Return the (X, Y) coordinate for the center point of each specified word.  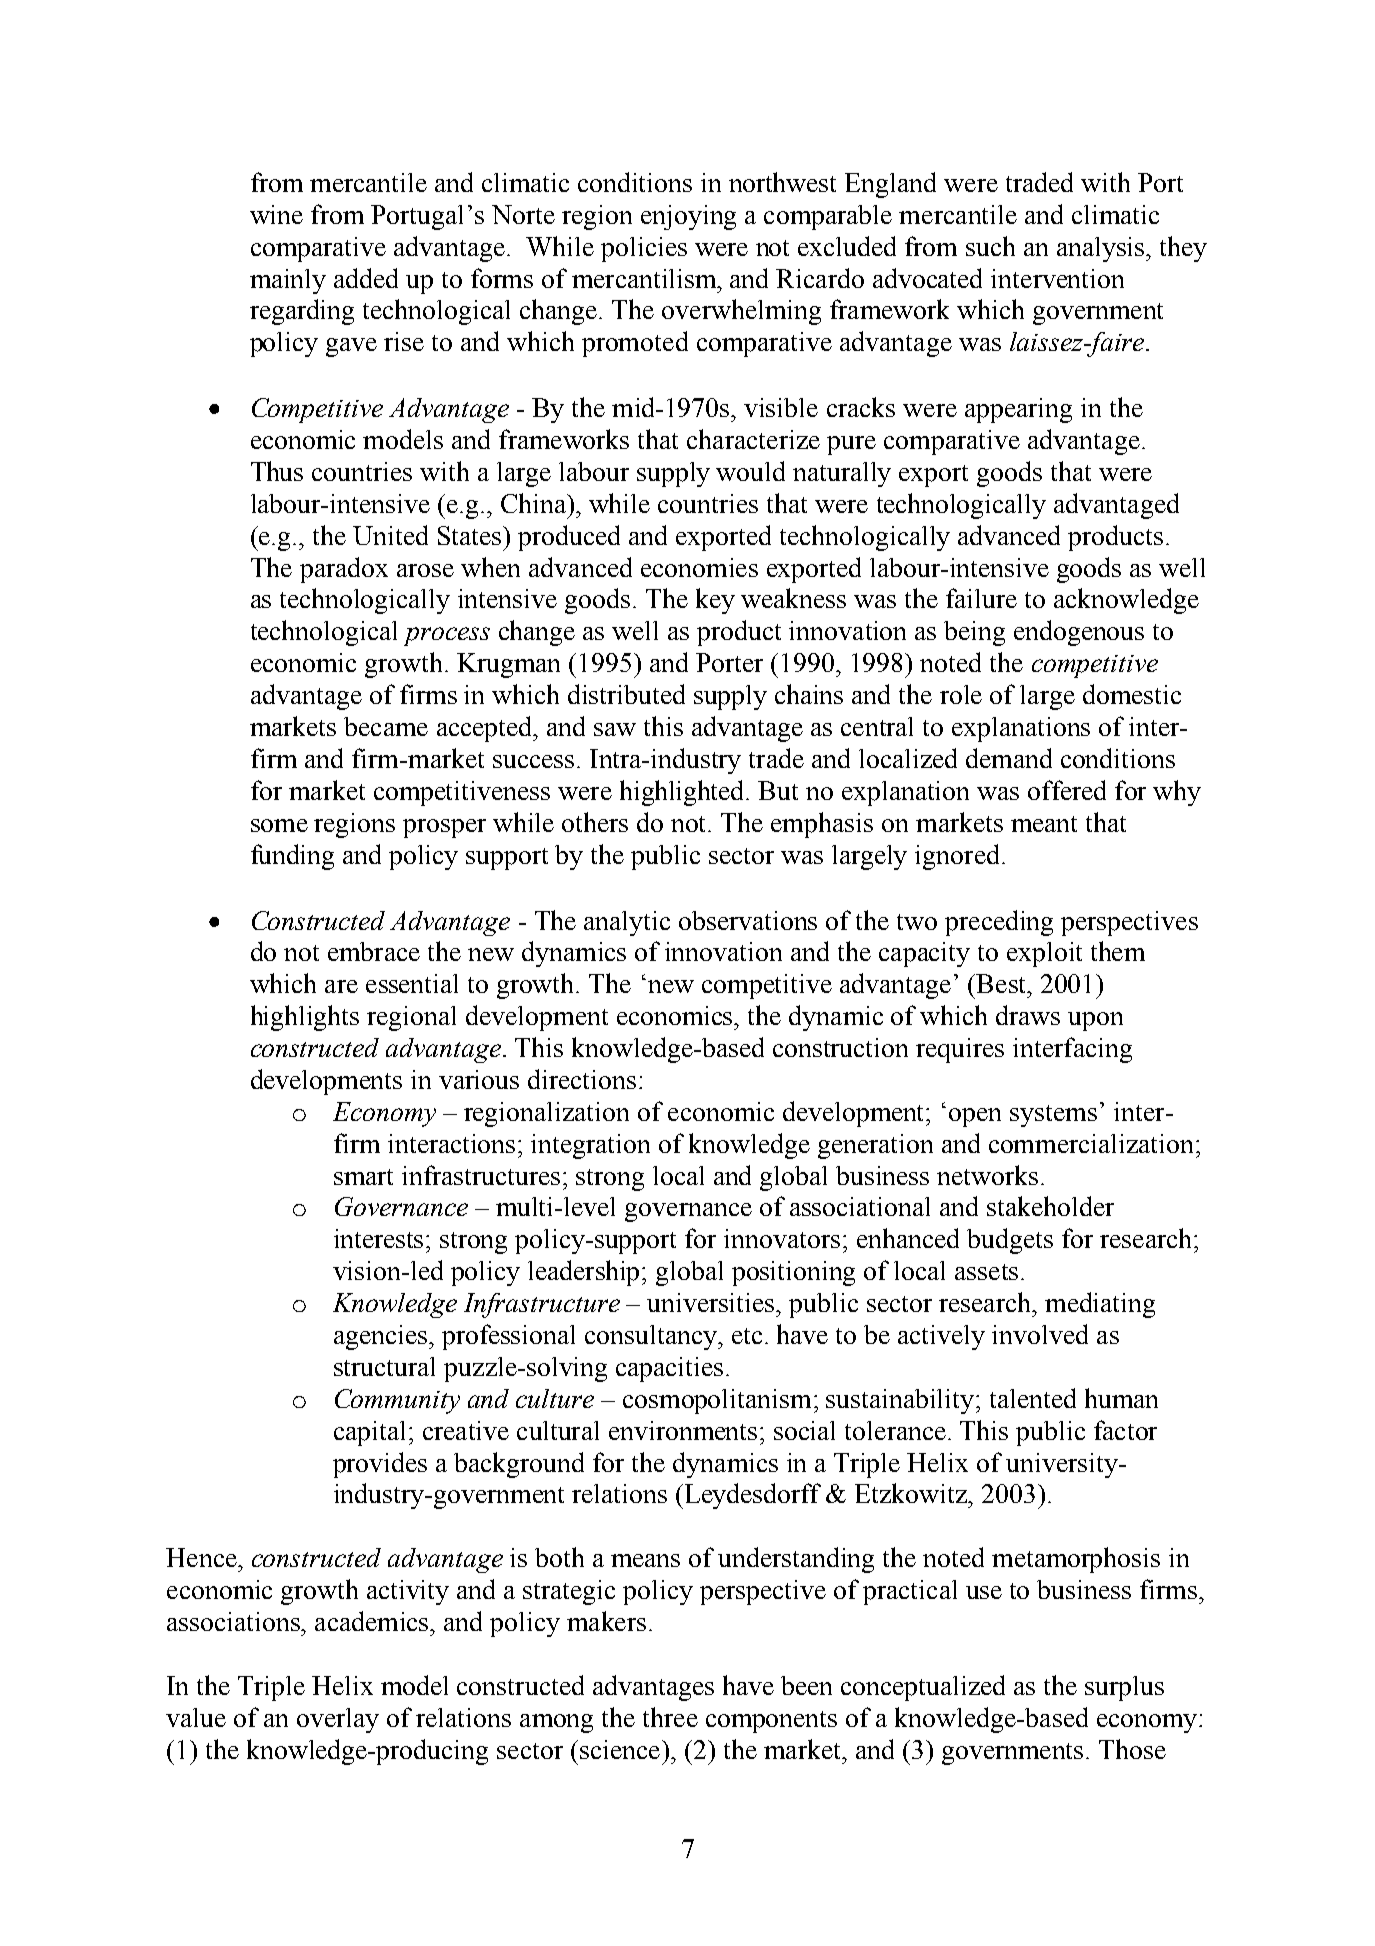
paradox (344, 570)
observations (748, 920)
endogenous (1079, 633)
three (670, 1717)
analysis (1102, 249)
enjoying (688, 217)
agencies (382, 1337)
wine (276, 214)
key (715, 601)
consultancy (652, 1337)
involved (1040, 1334)
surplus (1124, 1688)
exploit (1044, 954)
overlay (338, 1720)
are (341, 986)
